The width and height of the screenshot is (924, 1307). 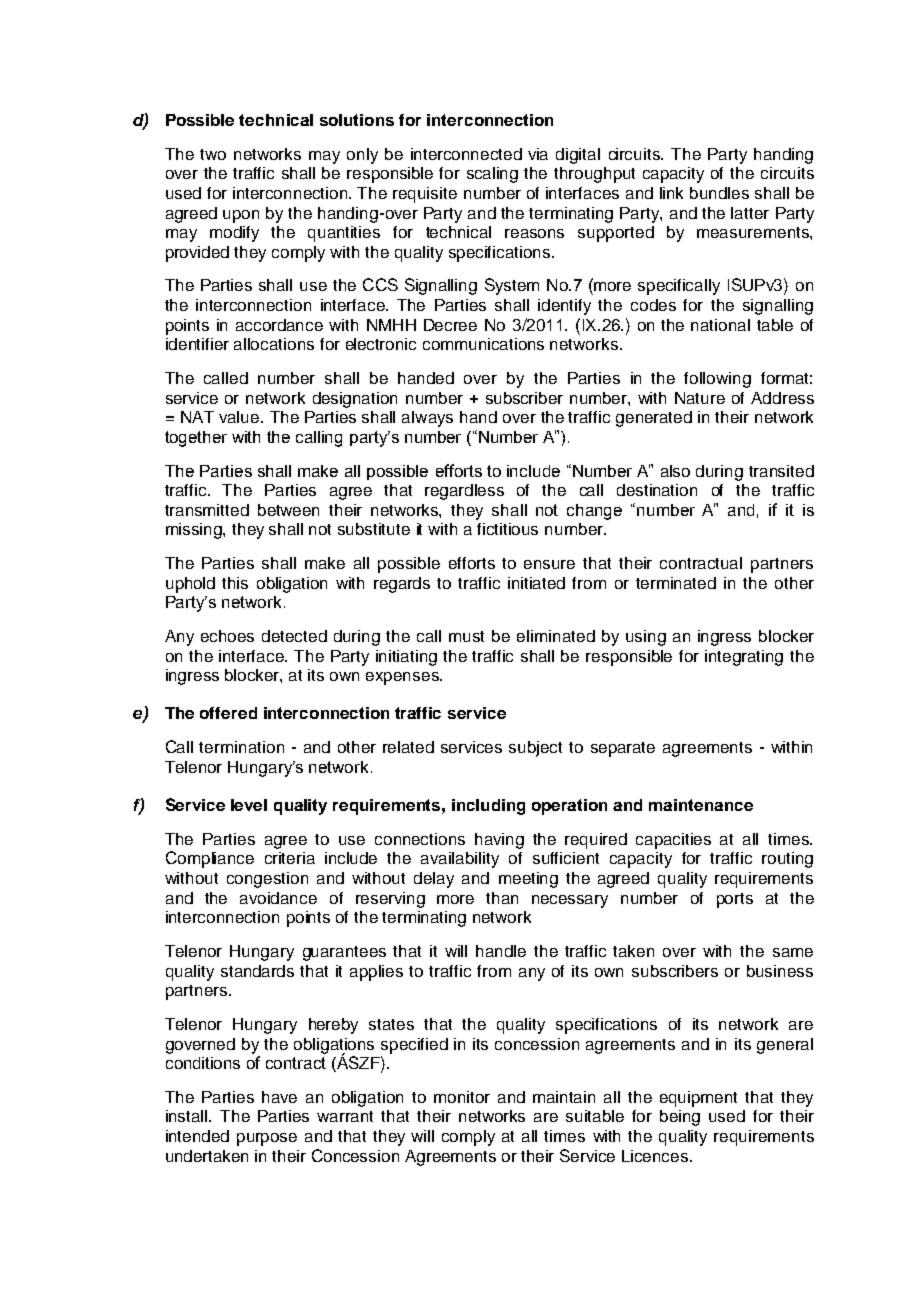 I want to click on upon, so click(x=241, y=216).
